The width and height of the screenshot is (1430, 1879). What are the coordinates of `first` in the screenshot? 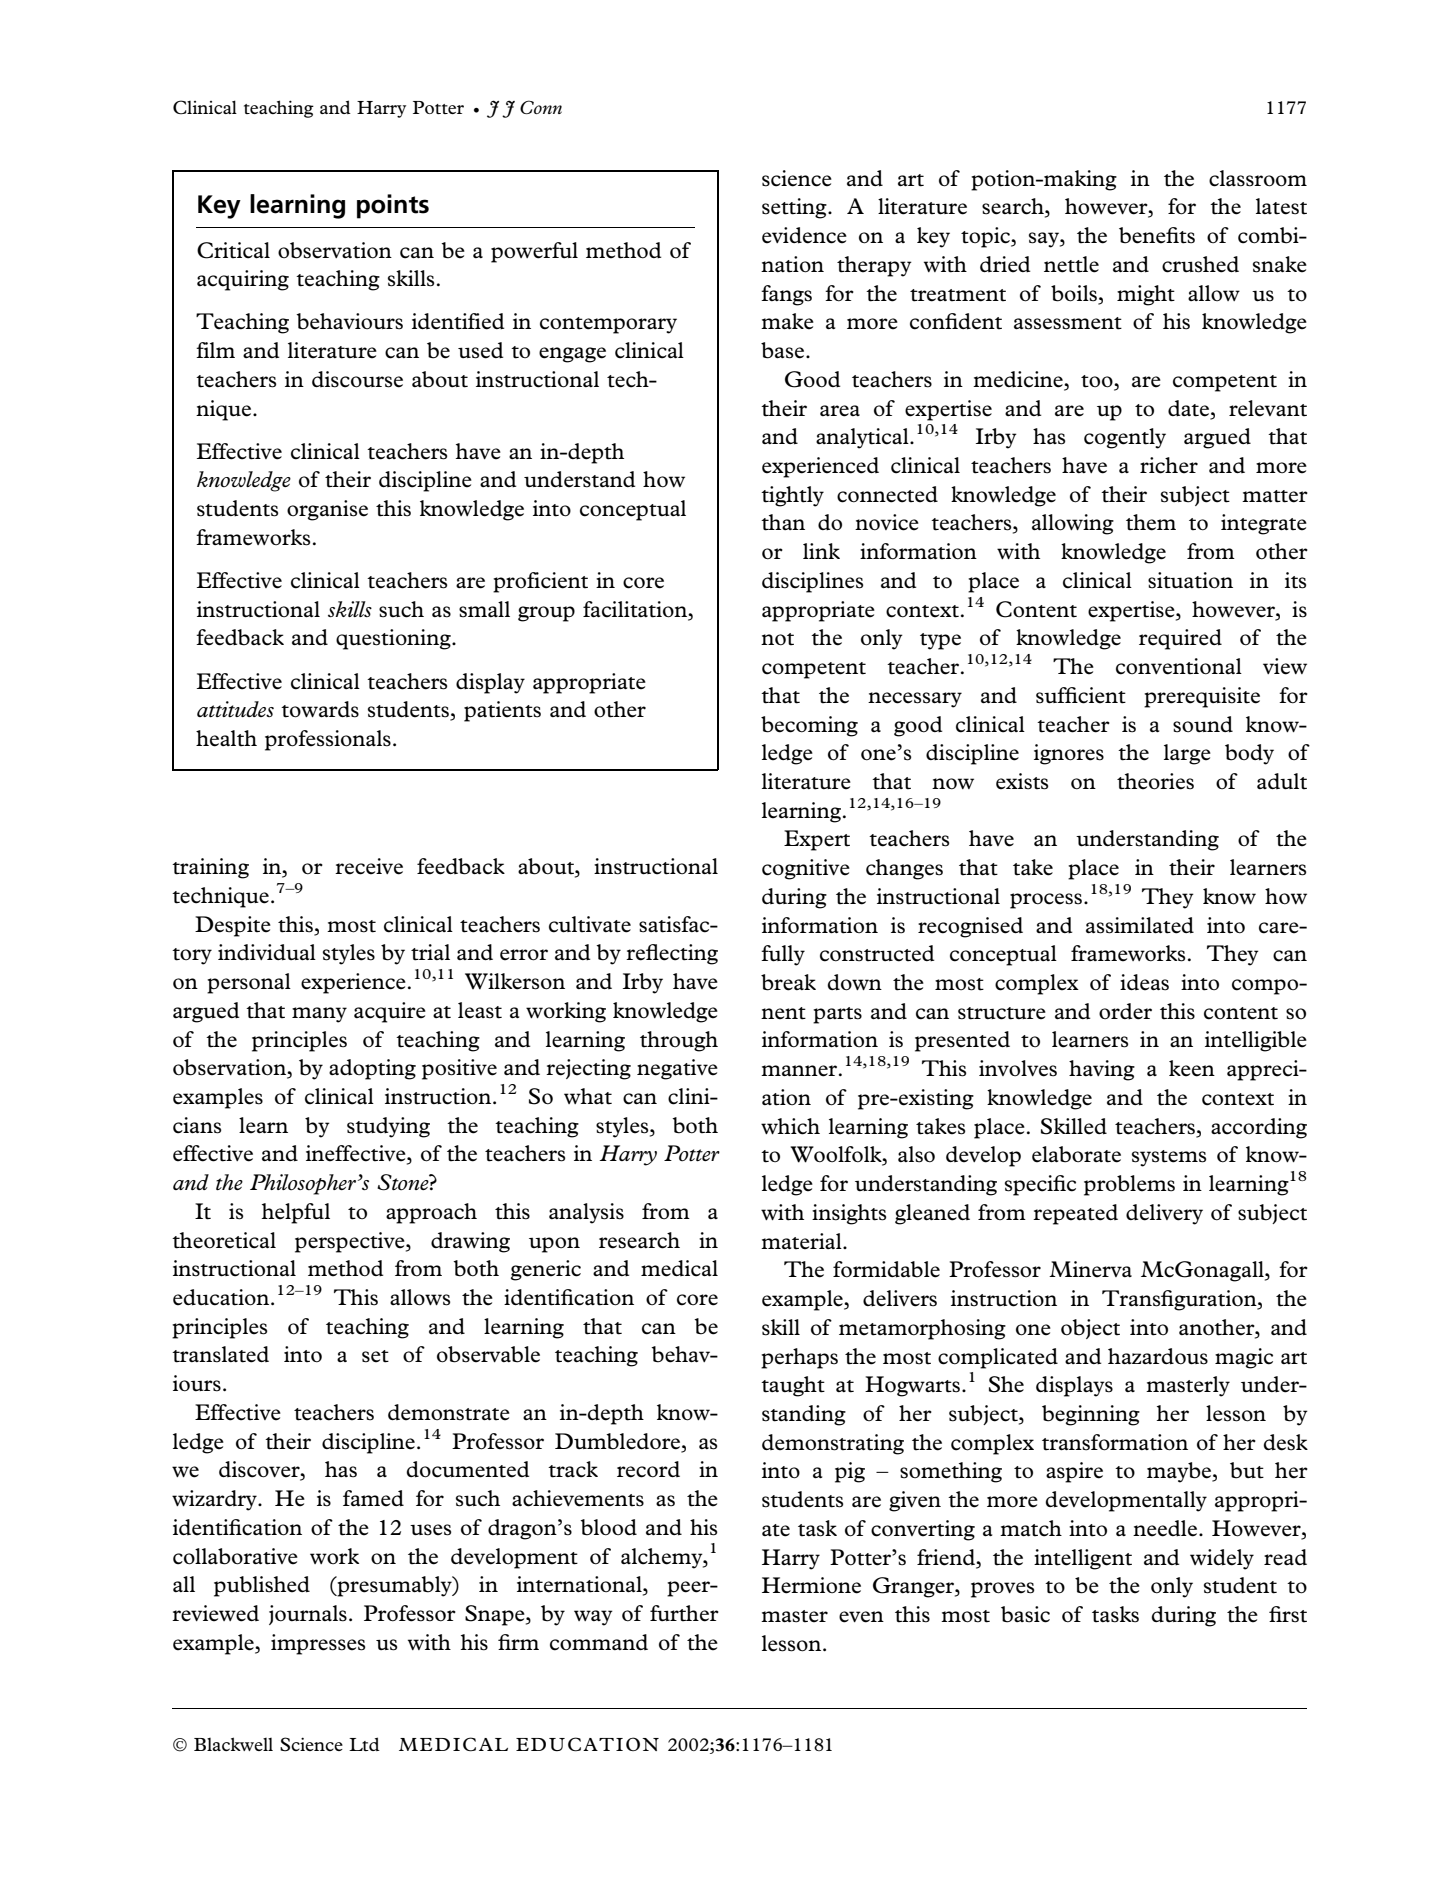 It's located at (1288, 1614).
